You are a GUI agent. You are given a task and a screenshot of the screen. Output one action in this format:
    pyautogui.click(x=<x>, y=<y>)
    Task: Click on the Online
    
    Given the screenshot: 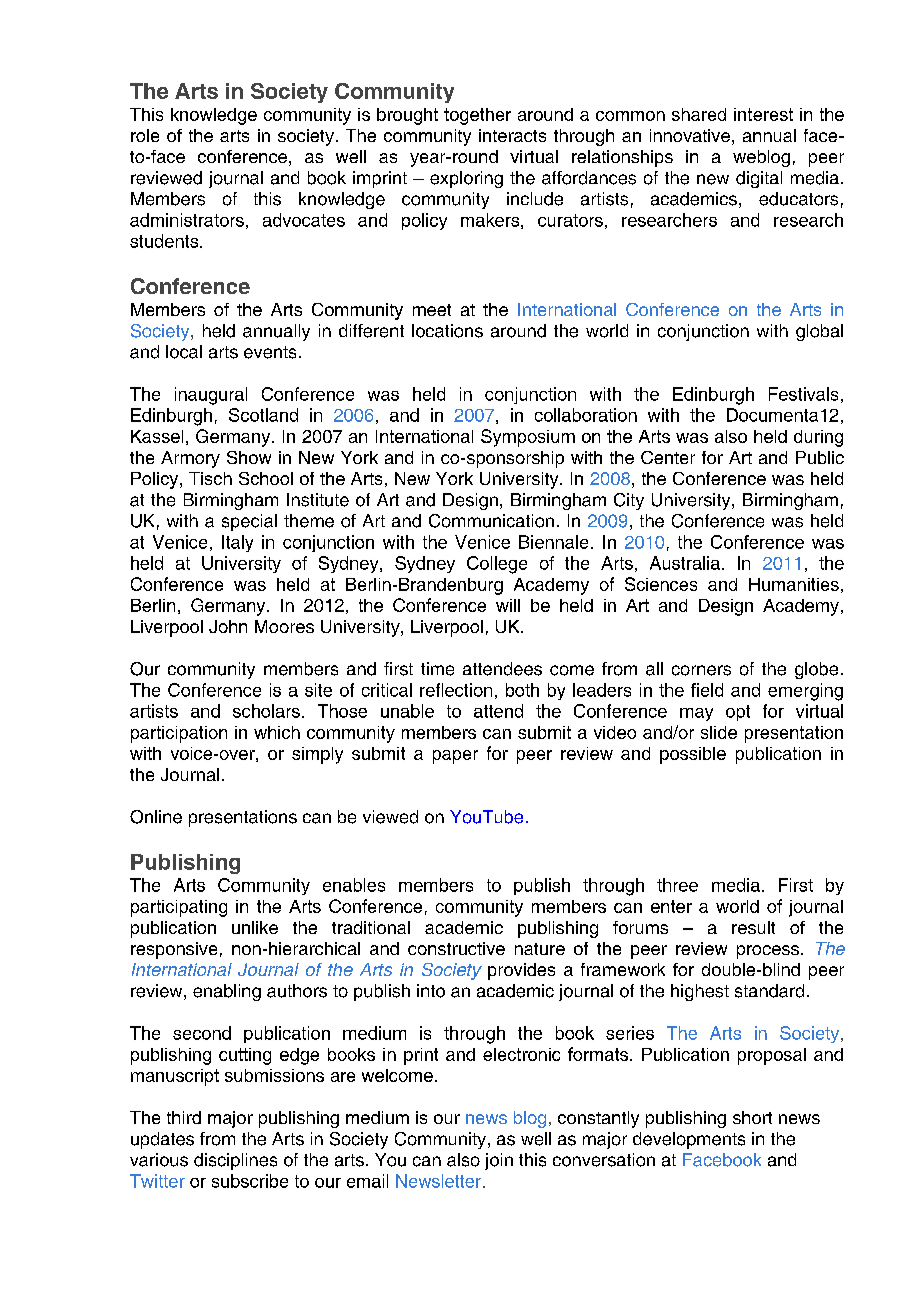 What is the action you would take?
    pyautogui.click(x=156, y=817)
